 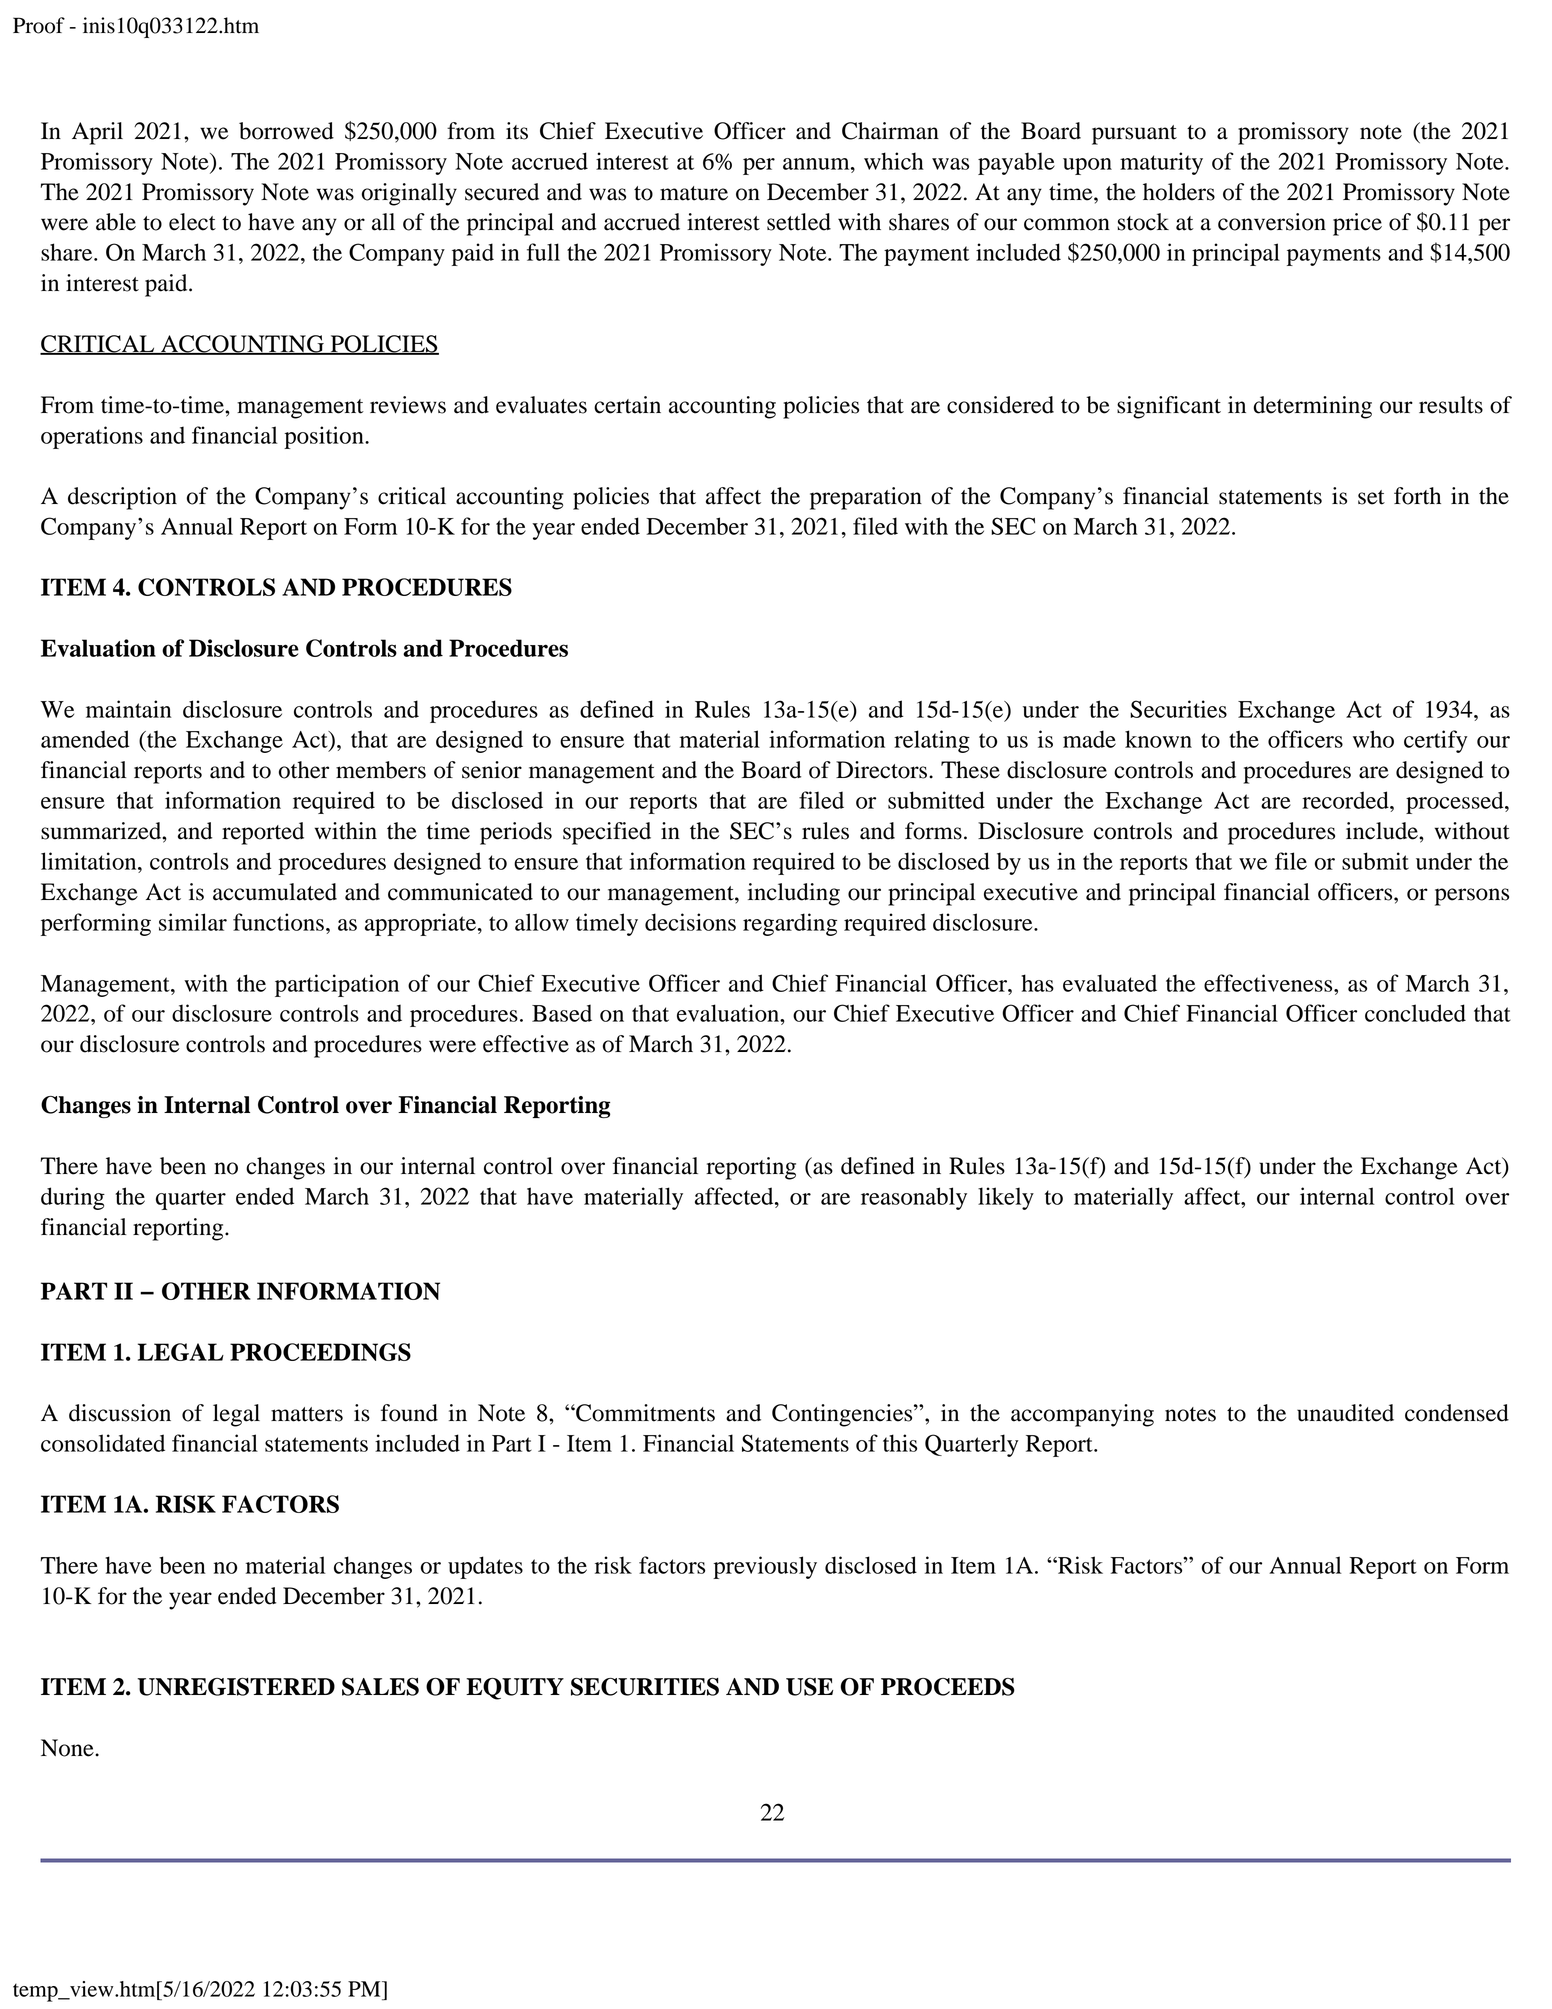 I want to click on similar, so click(x=193, y=922).
